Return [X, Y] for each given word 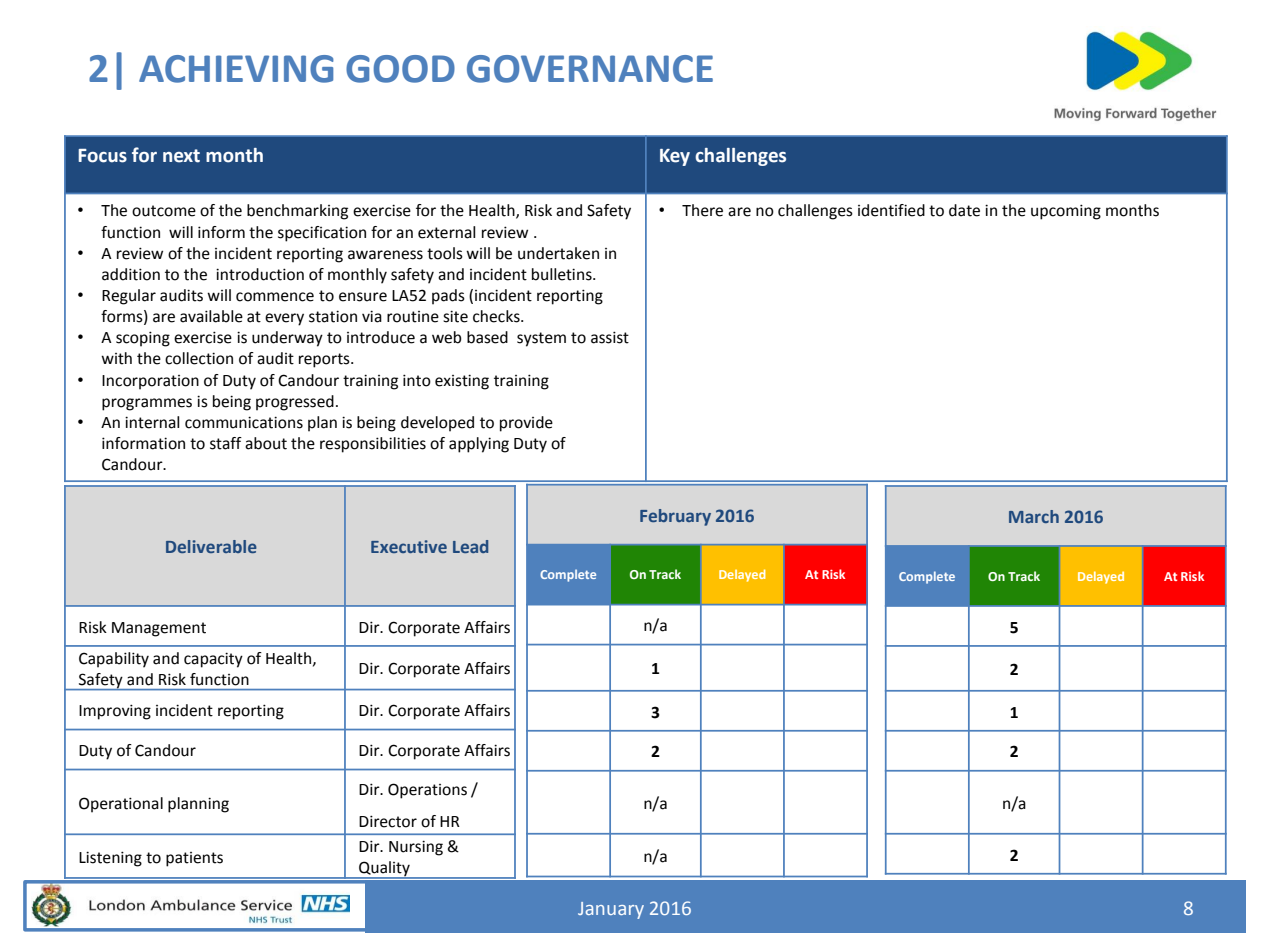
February [675, 517]
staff [226, 443]
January [611, 910]
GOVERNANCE [590, 69]
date [964, 210]
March [1034, 516]
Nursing [416, 848]
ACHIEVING [236, 69]
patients [194, 859]
